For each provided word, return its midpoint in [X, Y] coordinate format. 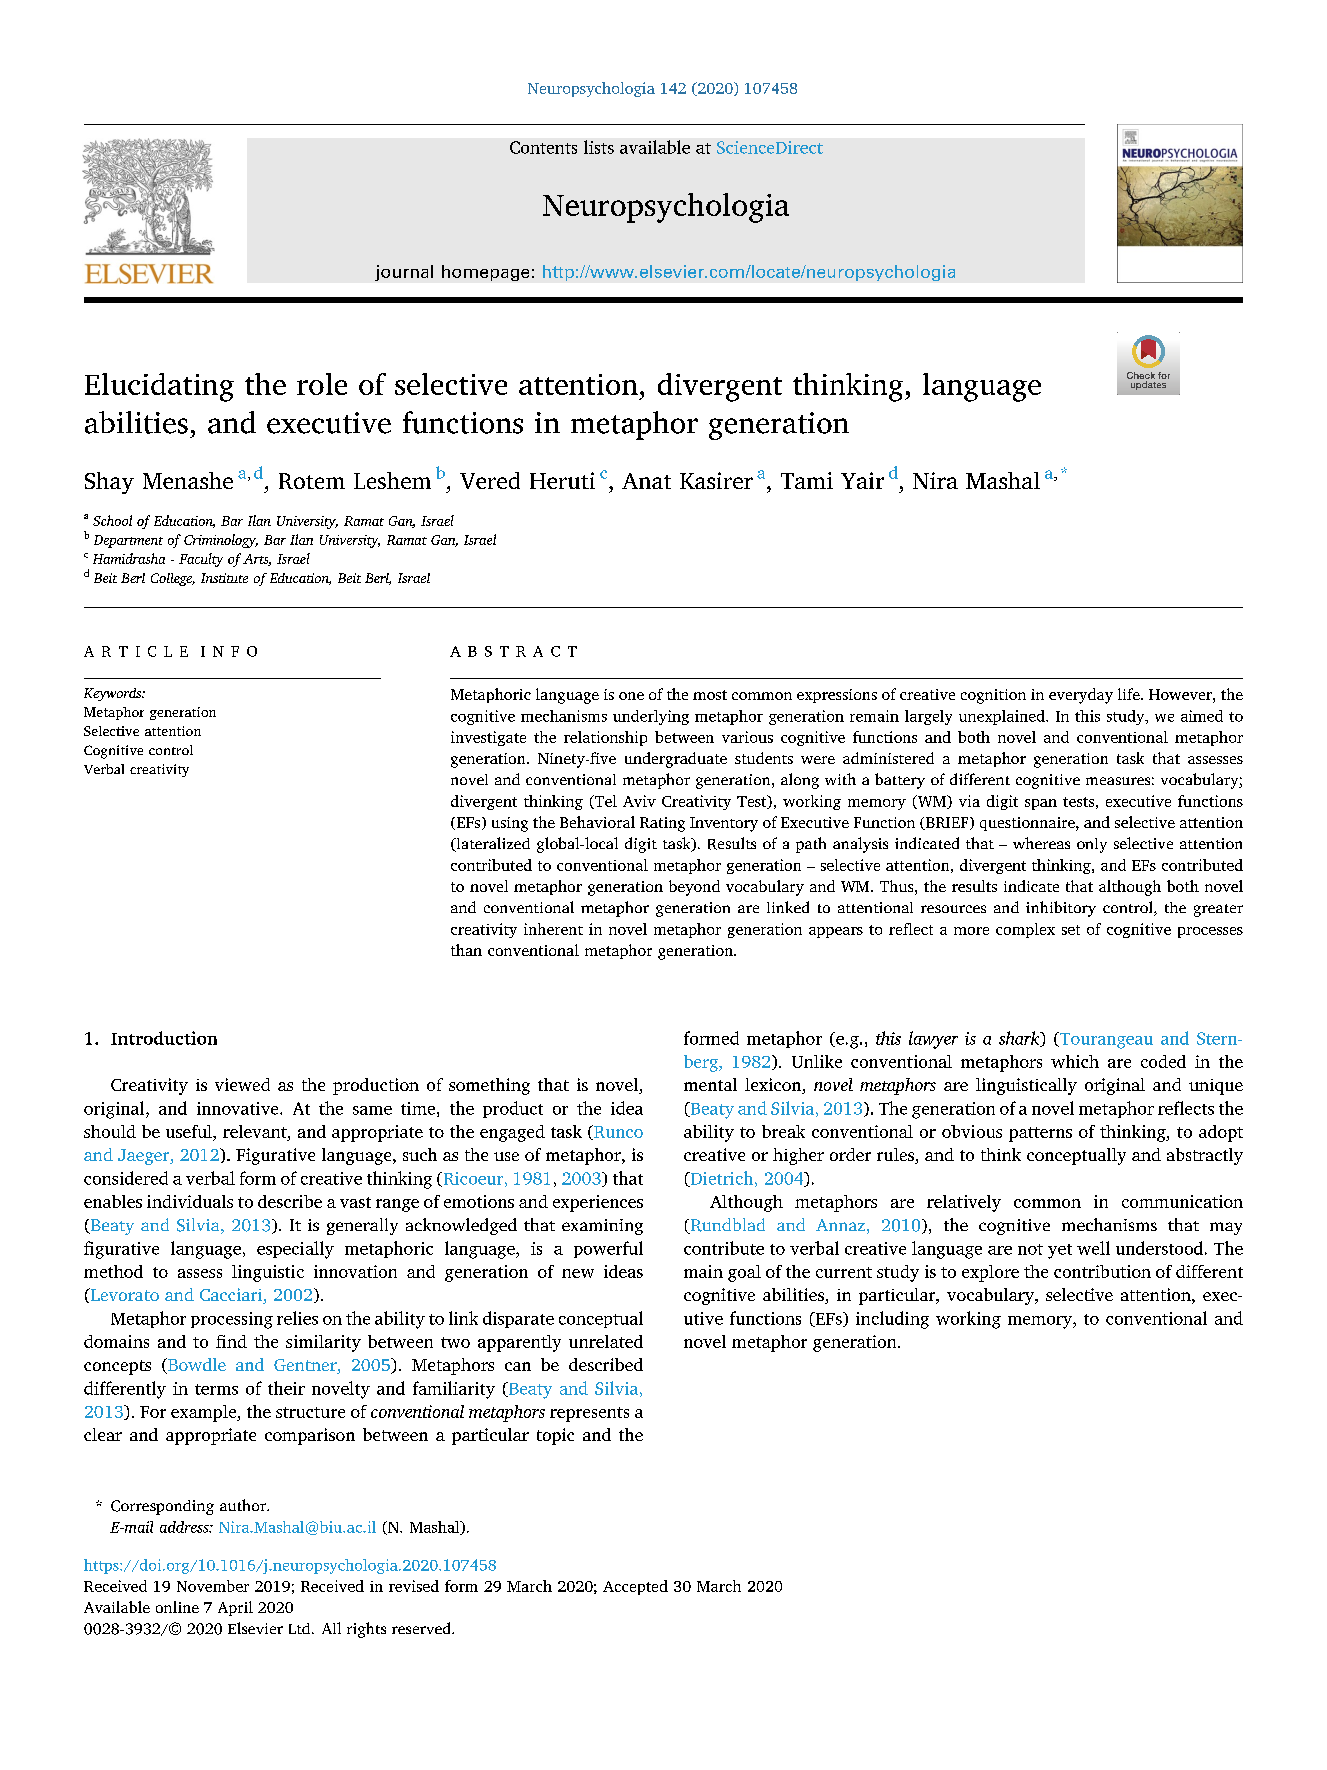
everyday [1081, 696]
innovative [239, 1108]
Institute [224, 578]
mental [710, 1084]
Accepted [635, 1587]
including [892, 1320]
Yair [862, 480]
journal [404, 273]
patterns [1040, 1134]
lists [599, 147]
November [213, 1586]
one [631, 696]
